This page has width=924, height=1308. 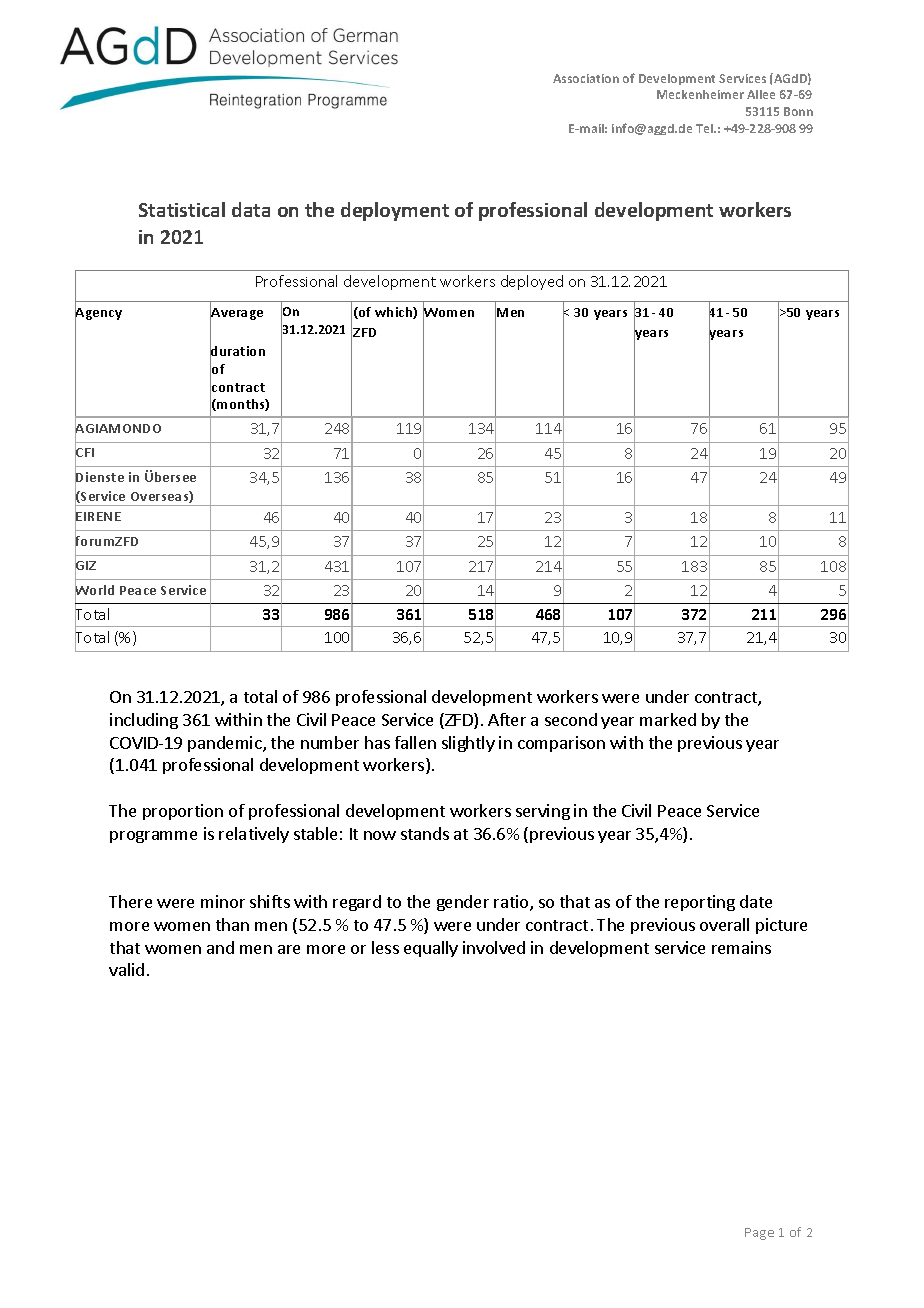 I want to click on marked, so click(x=668, y=719).
